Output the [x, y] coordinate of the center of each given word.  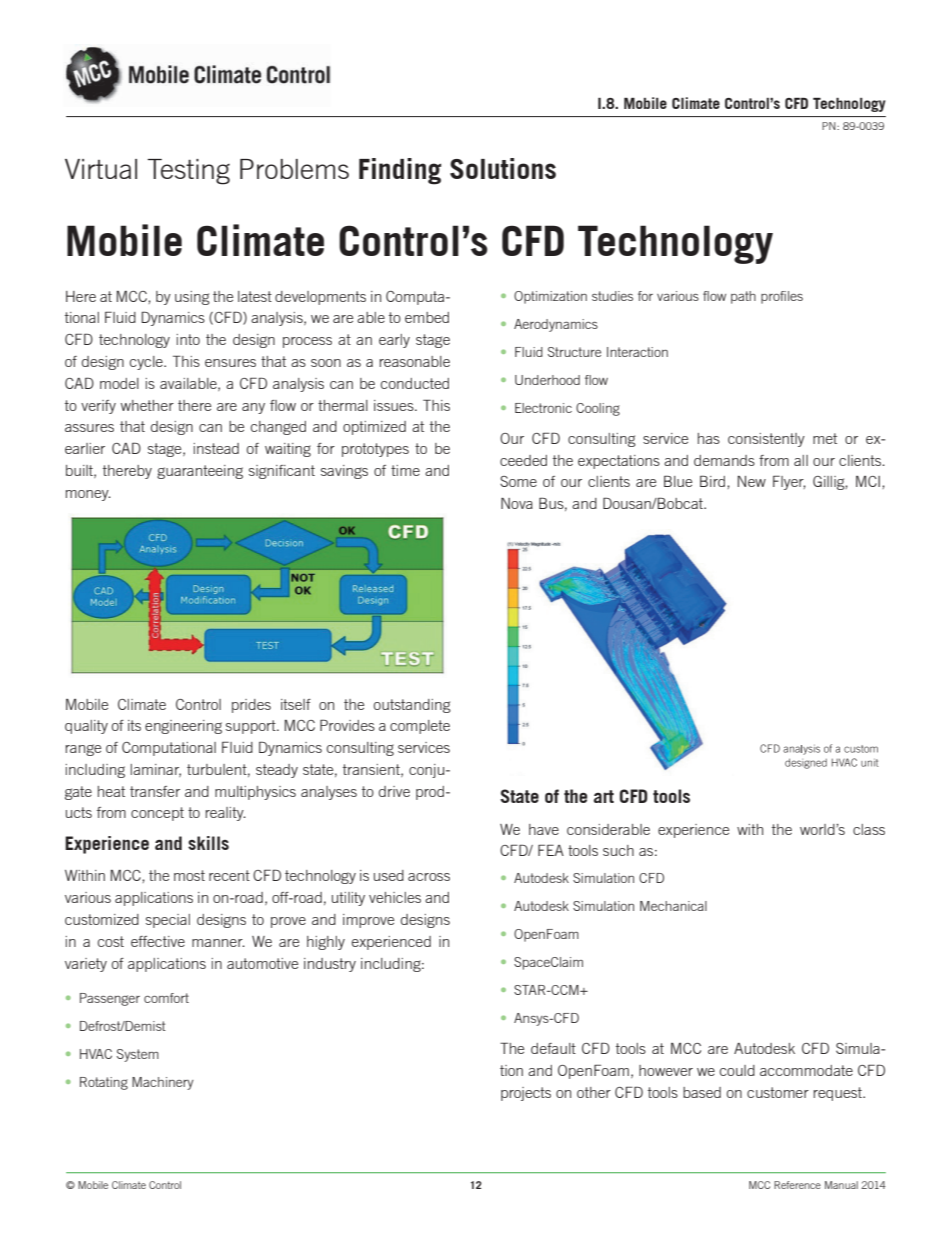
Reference [797, 1185]
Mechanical [673, 906]
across [429, 877]
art [604, 796]
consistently [766, 440]
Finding [400, 171]
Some [518, 481]
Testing [188, 172]
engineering [183, 727]
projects [526, 1094]
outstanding [412, 706]
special [168, 921]
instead [216, 448]
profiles [782, 297]
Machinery [163, 1083]
